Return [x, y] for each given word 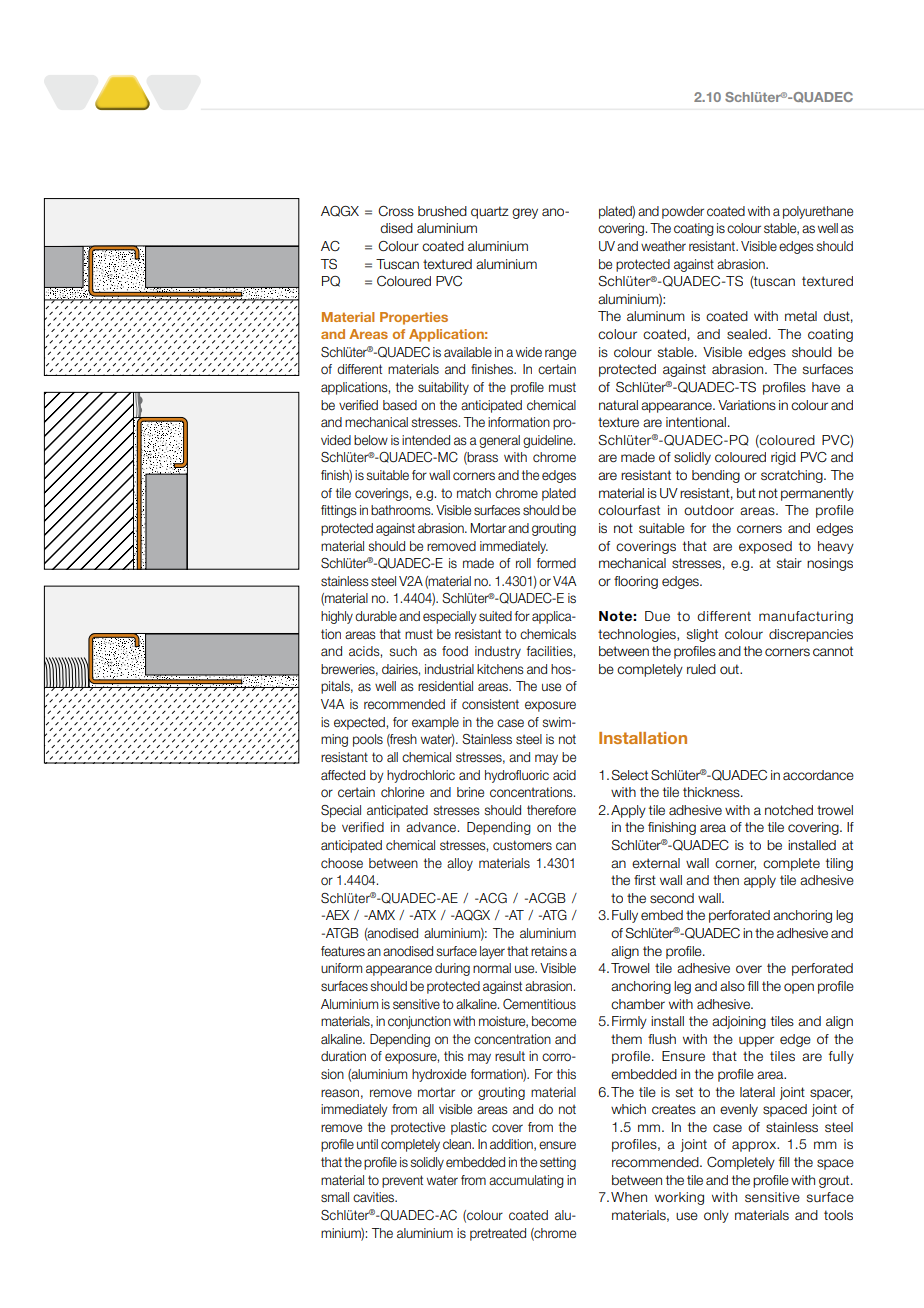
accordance [818, 775]
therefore [551, 810]
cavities [375, 1197]
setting [558, 1163]
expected [359, 723]
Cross [396, 211]
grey [525, 213]
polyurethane [818, 212]
